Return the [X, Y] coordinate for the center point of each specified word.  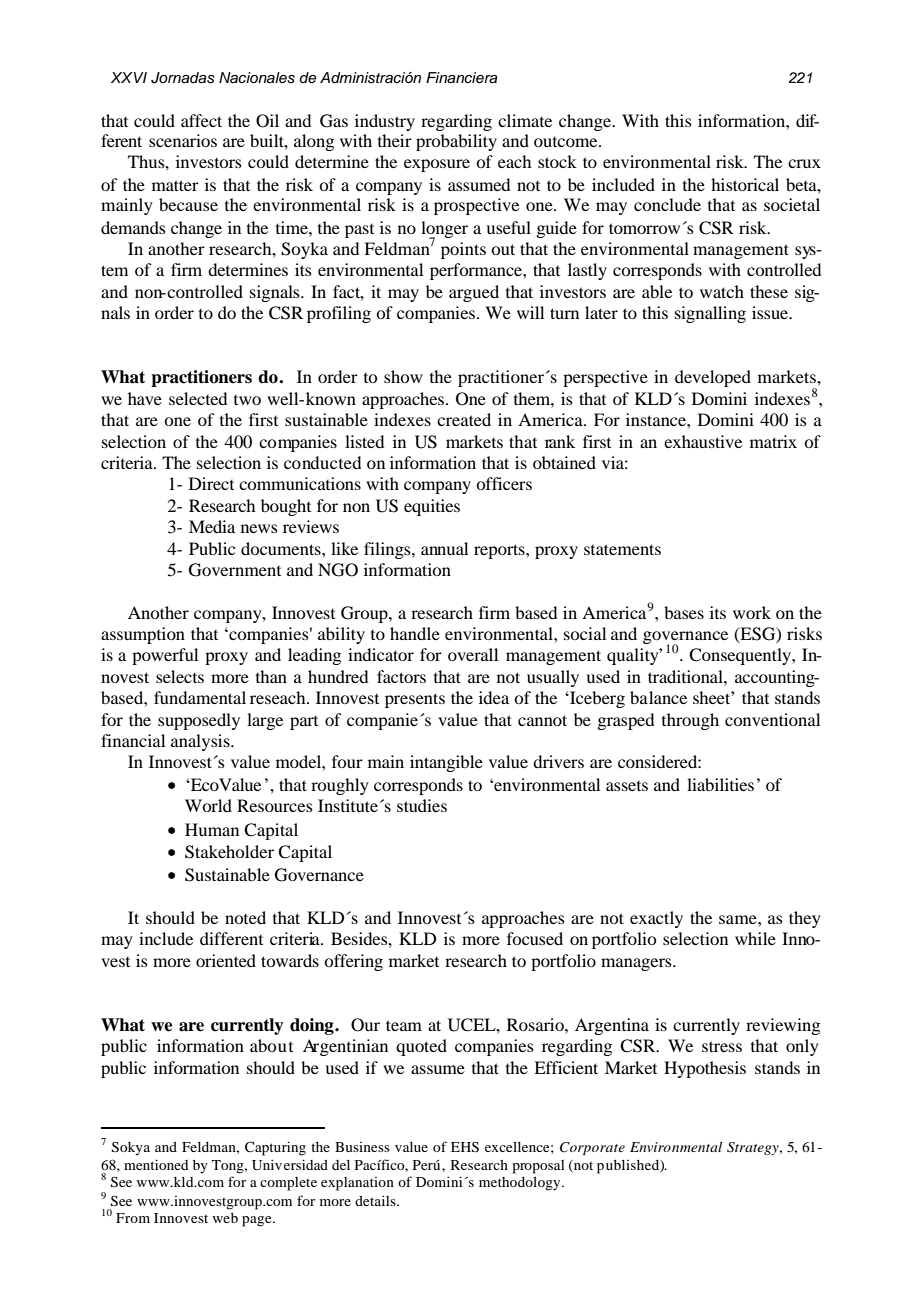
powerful [165, 656]
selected [198, 398]
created [464, 419]
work [752, 612]
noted [245, 917]
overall [473, 654]
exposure [437, 165]
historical [745, 184]
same [739, 919]
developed [713, 378]
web [225, 1218]
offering [353, 962]
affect [201, 120]
